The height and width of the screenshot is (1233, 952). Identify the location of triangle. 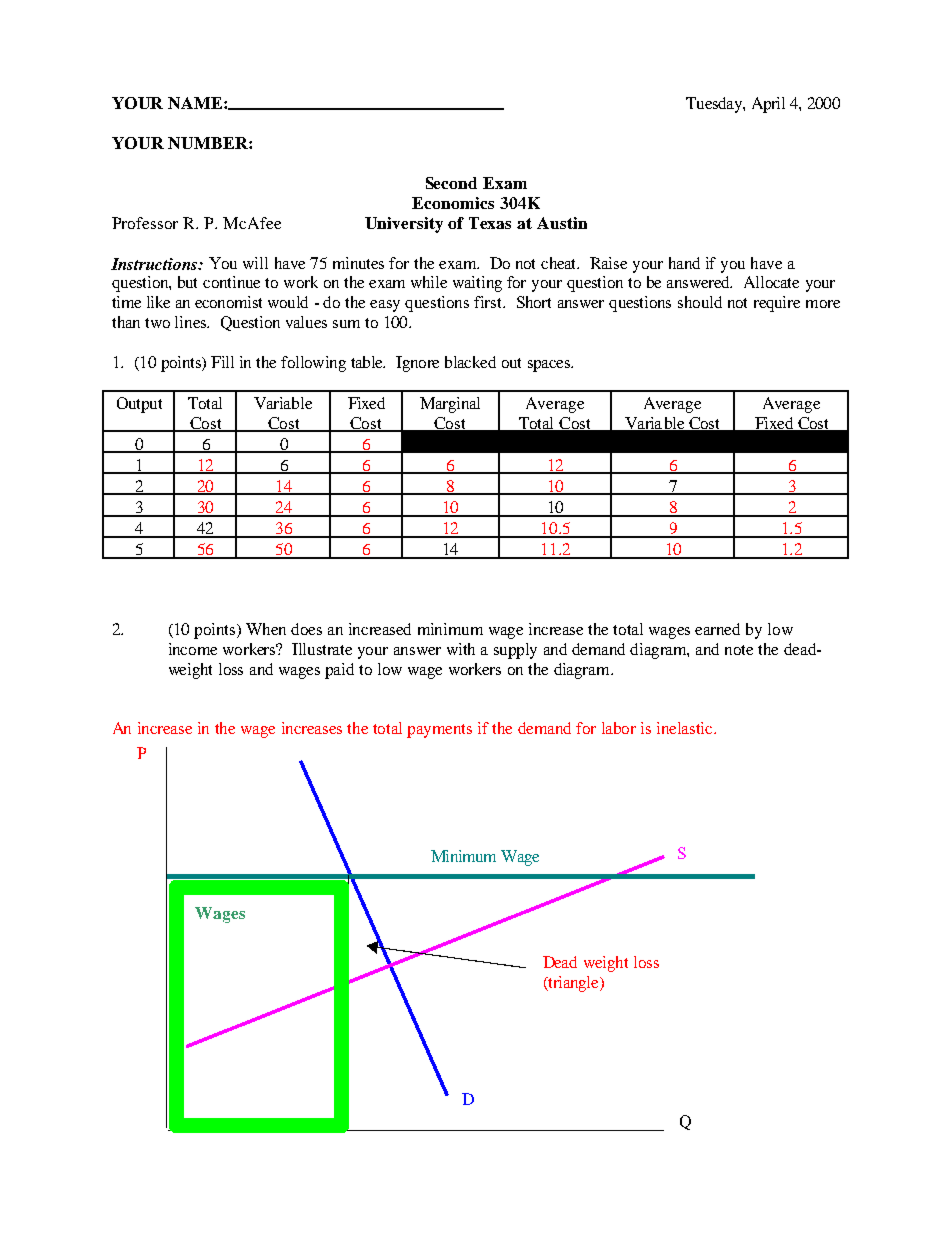
(573, 984).
